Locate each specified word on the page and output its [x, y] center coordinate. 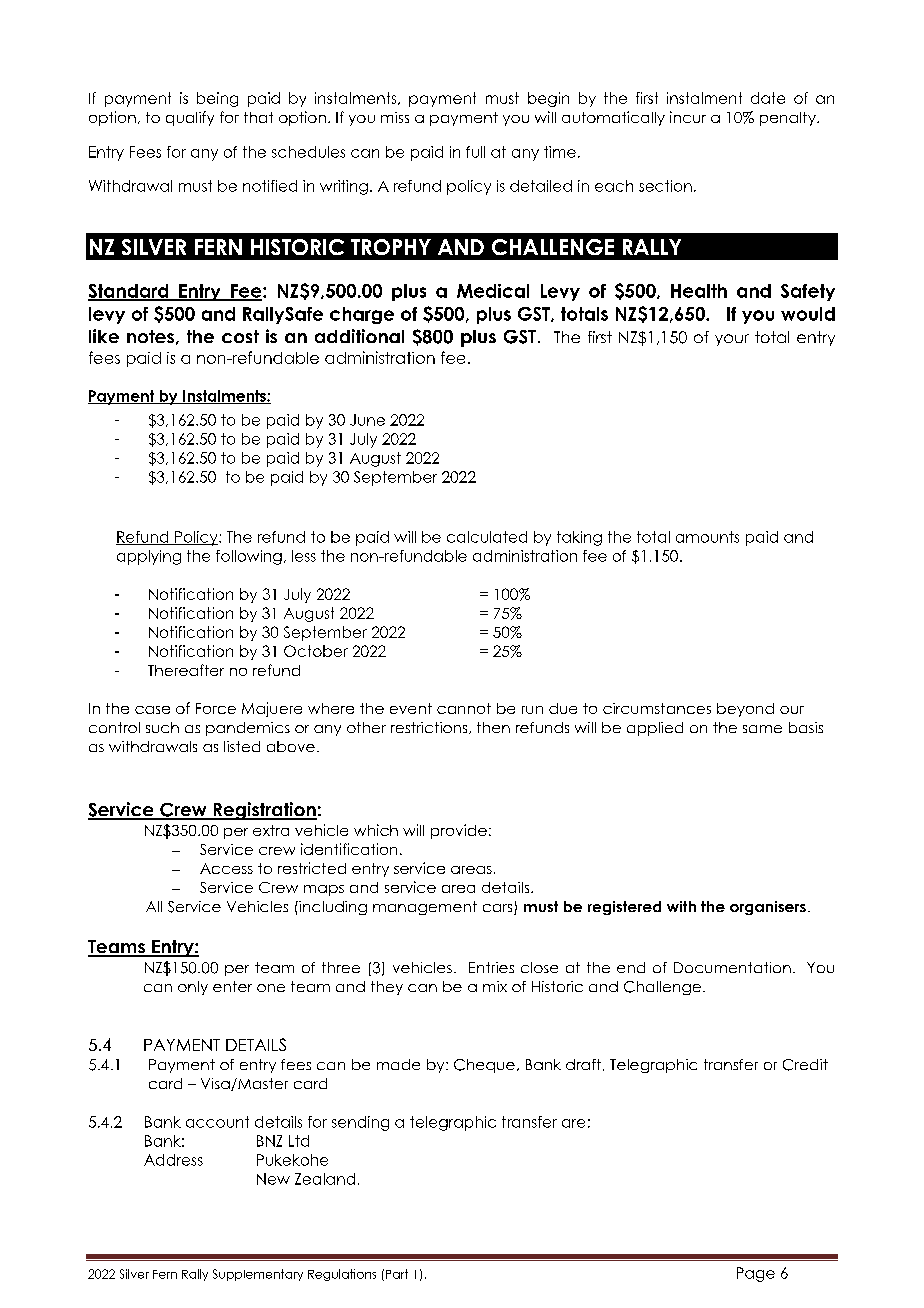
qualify [190, 118]
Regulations [342, 1275]
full [475, 152]
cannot [464, 708]
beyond [745, 710]
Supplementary [258, 1275]
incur [688, 117]
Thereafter [186, 670]
